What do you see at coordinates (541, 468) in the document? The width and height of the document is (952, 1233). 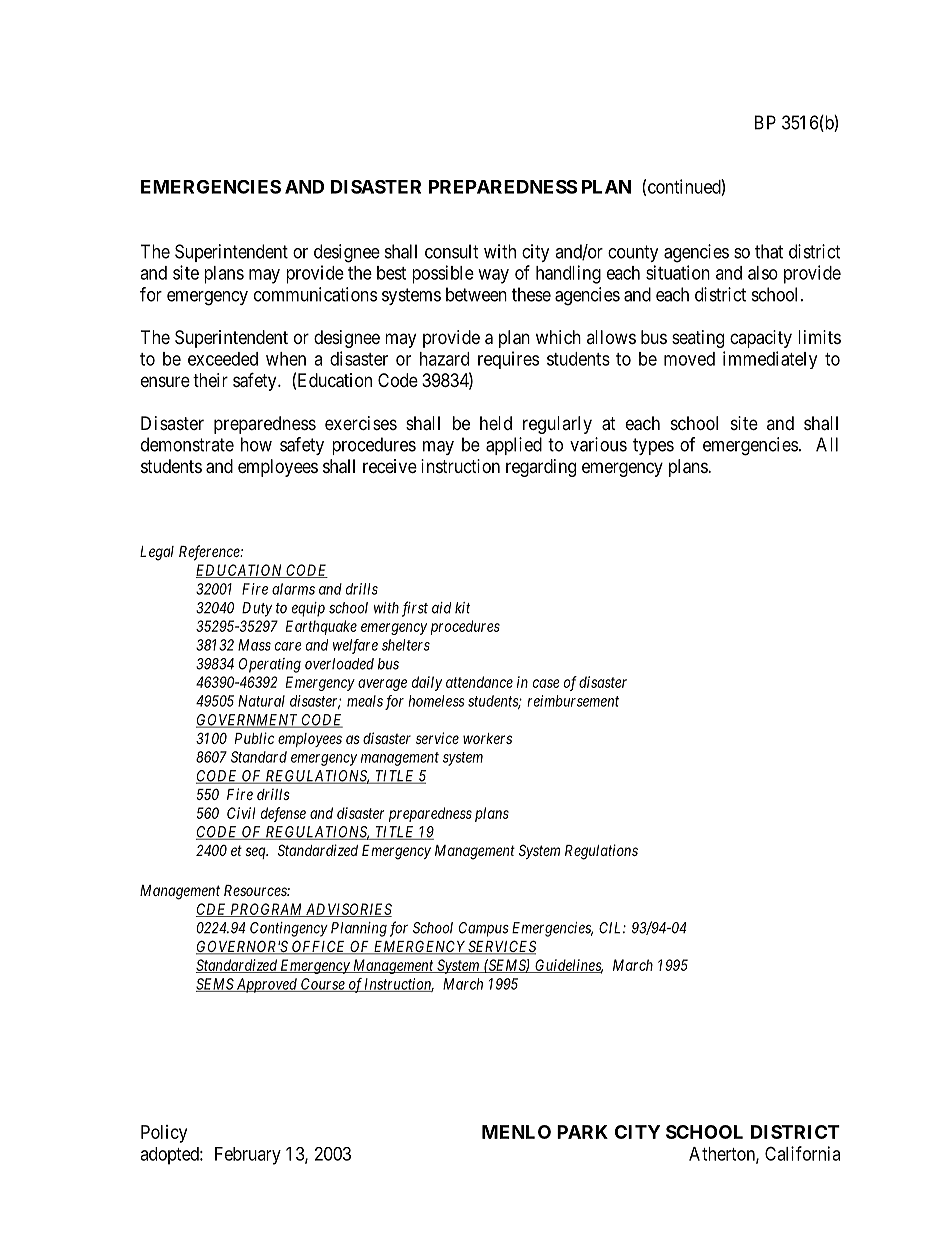 I see `regarding` at bounding box center [541, 468].
